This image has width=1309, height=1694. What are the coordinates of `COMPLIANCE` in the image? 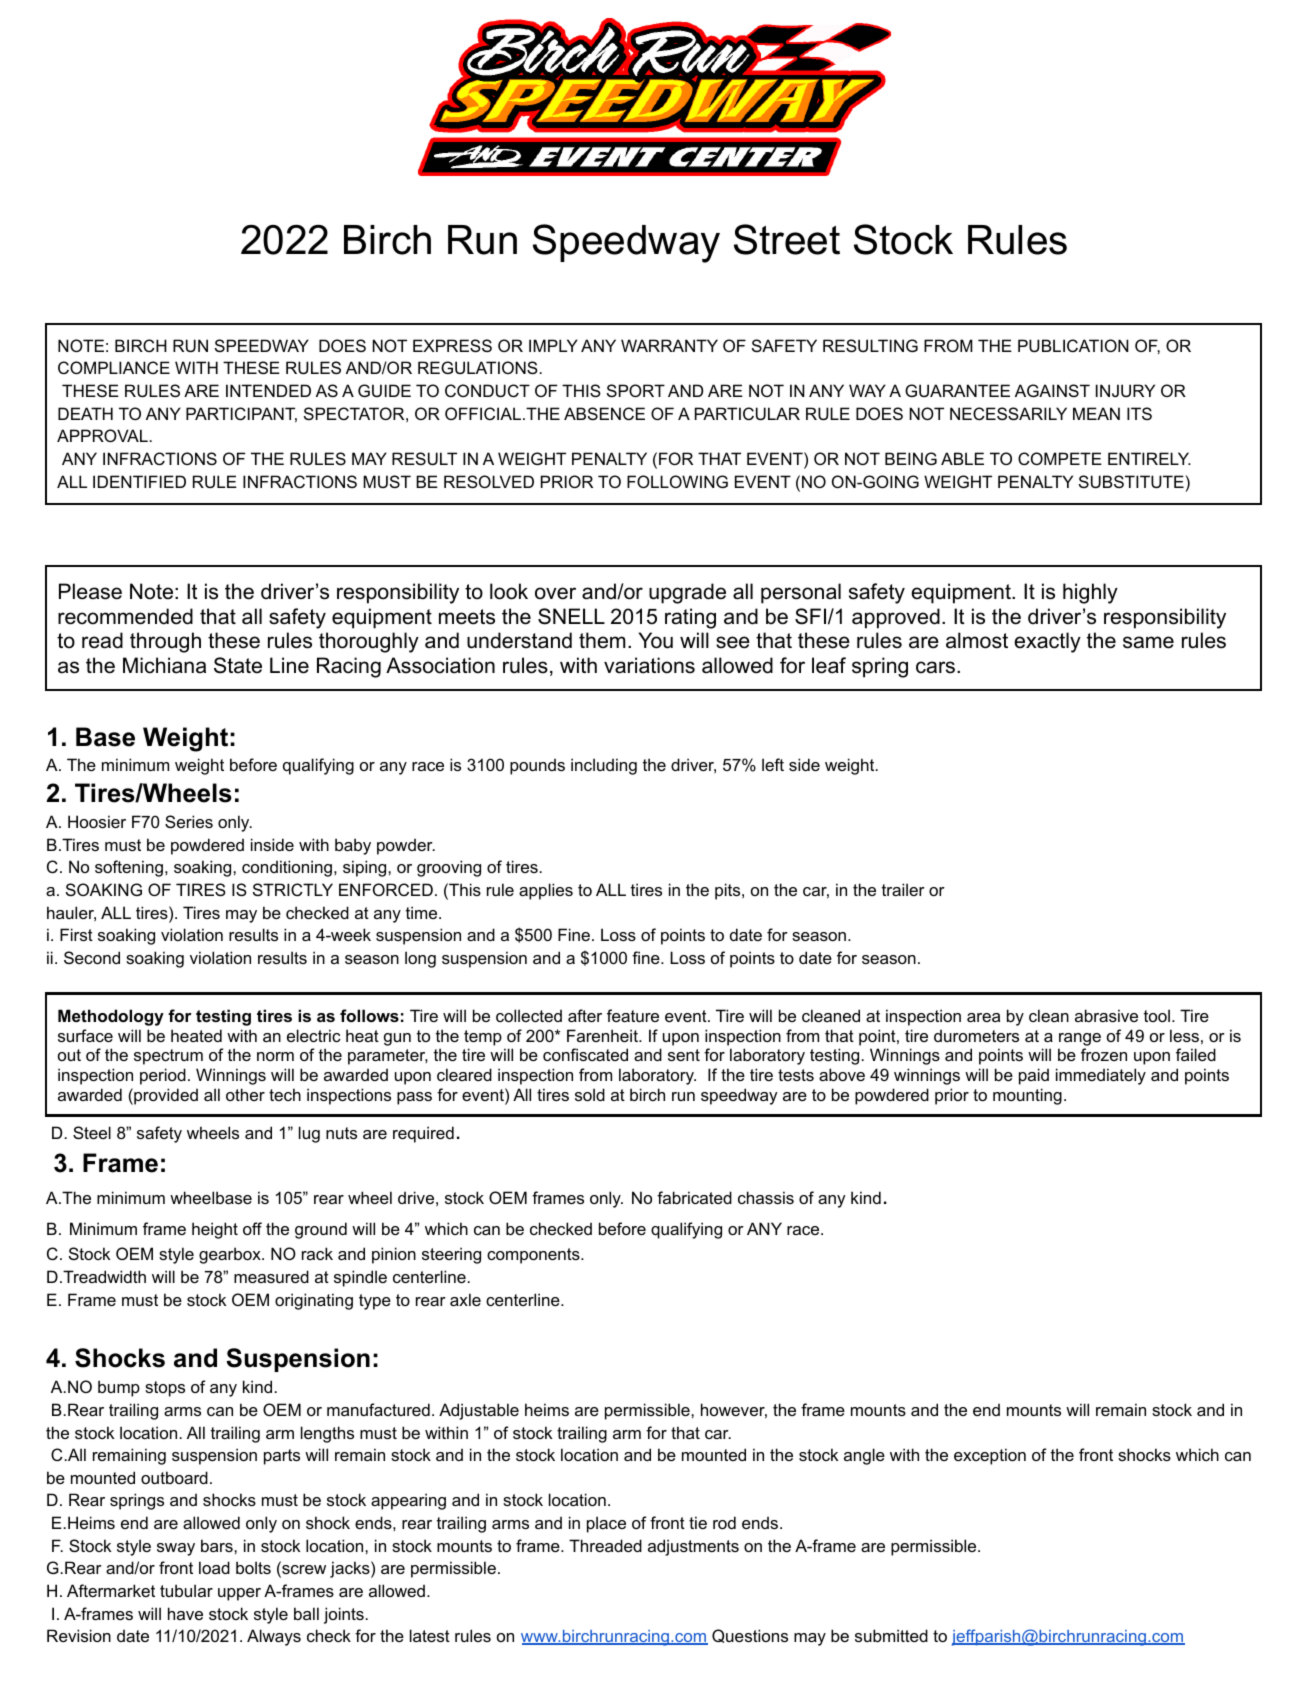 It's located at (114, 367).
